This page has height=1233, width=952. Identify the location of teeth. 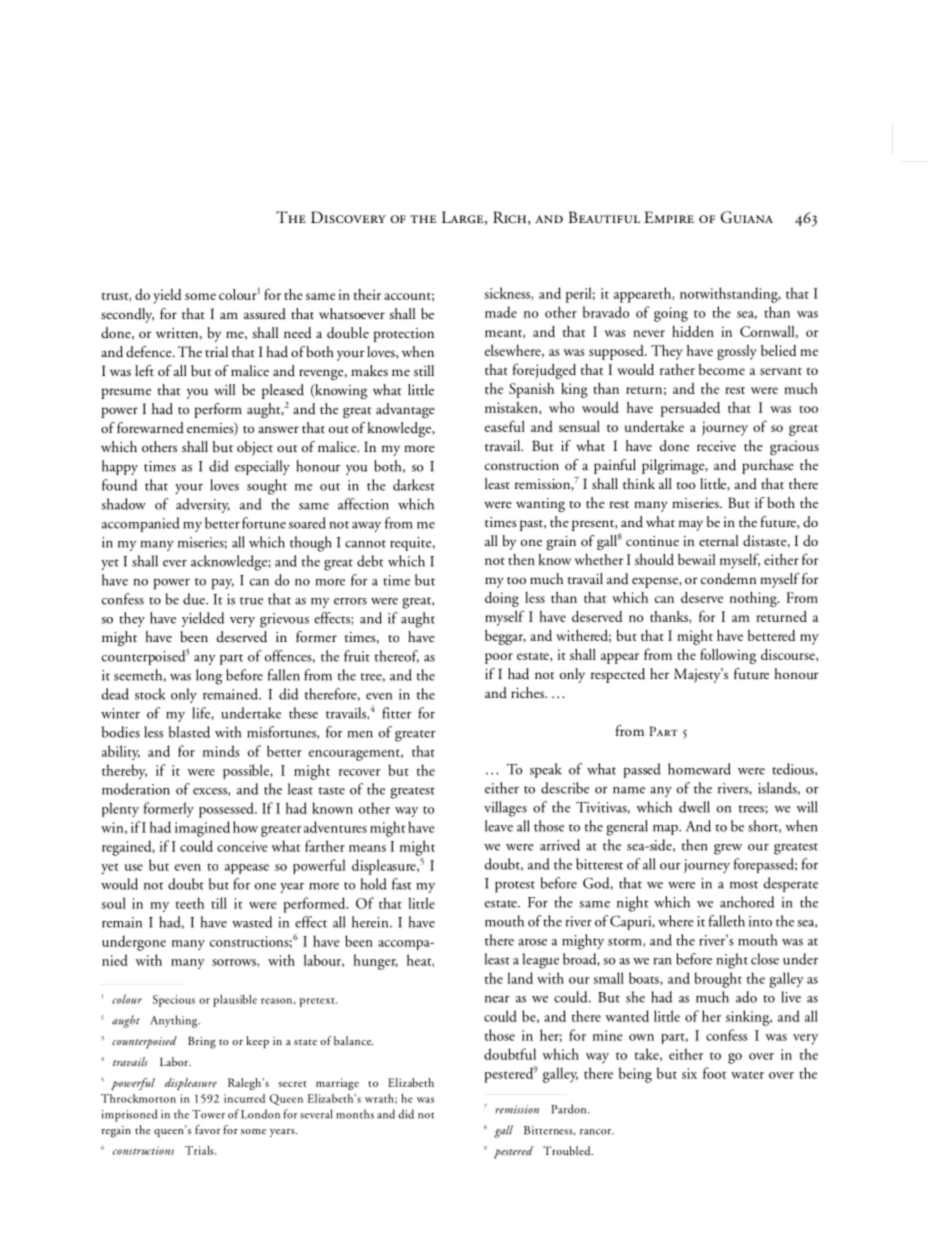
(190, 903).
